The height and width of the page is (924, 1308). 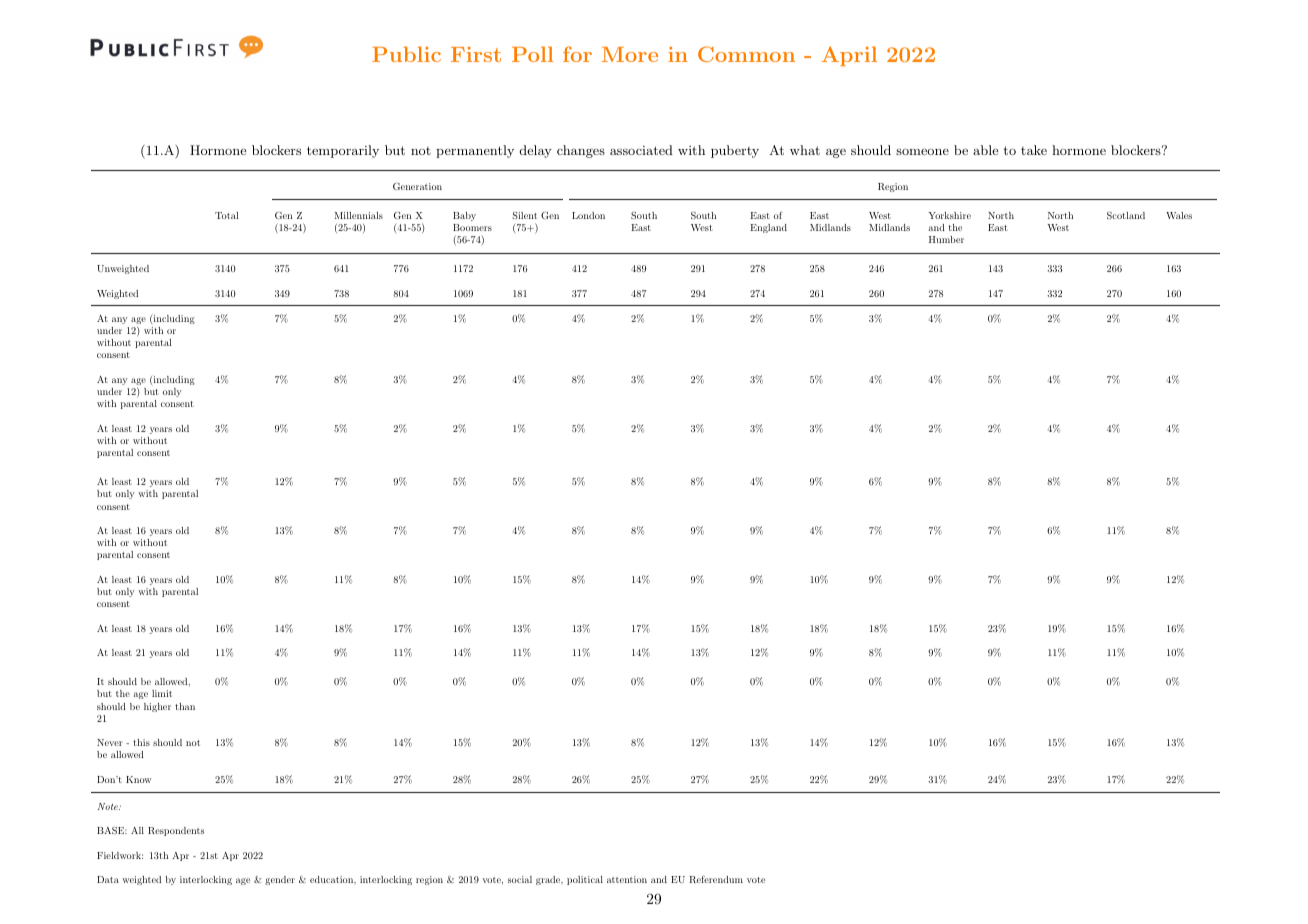 I want to click on Referendum, so click(x=716, y=879).
